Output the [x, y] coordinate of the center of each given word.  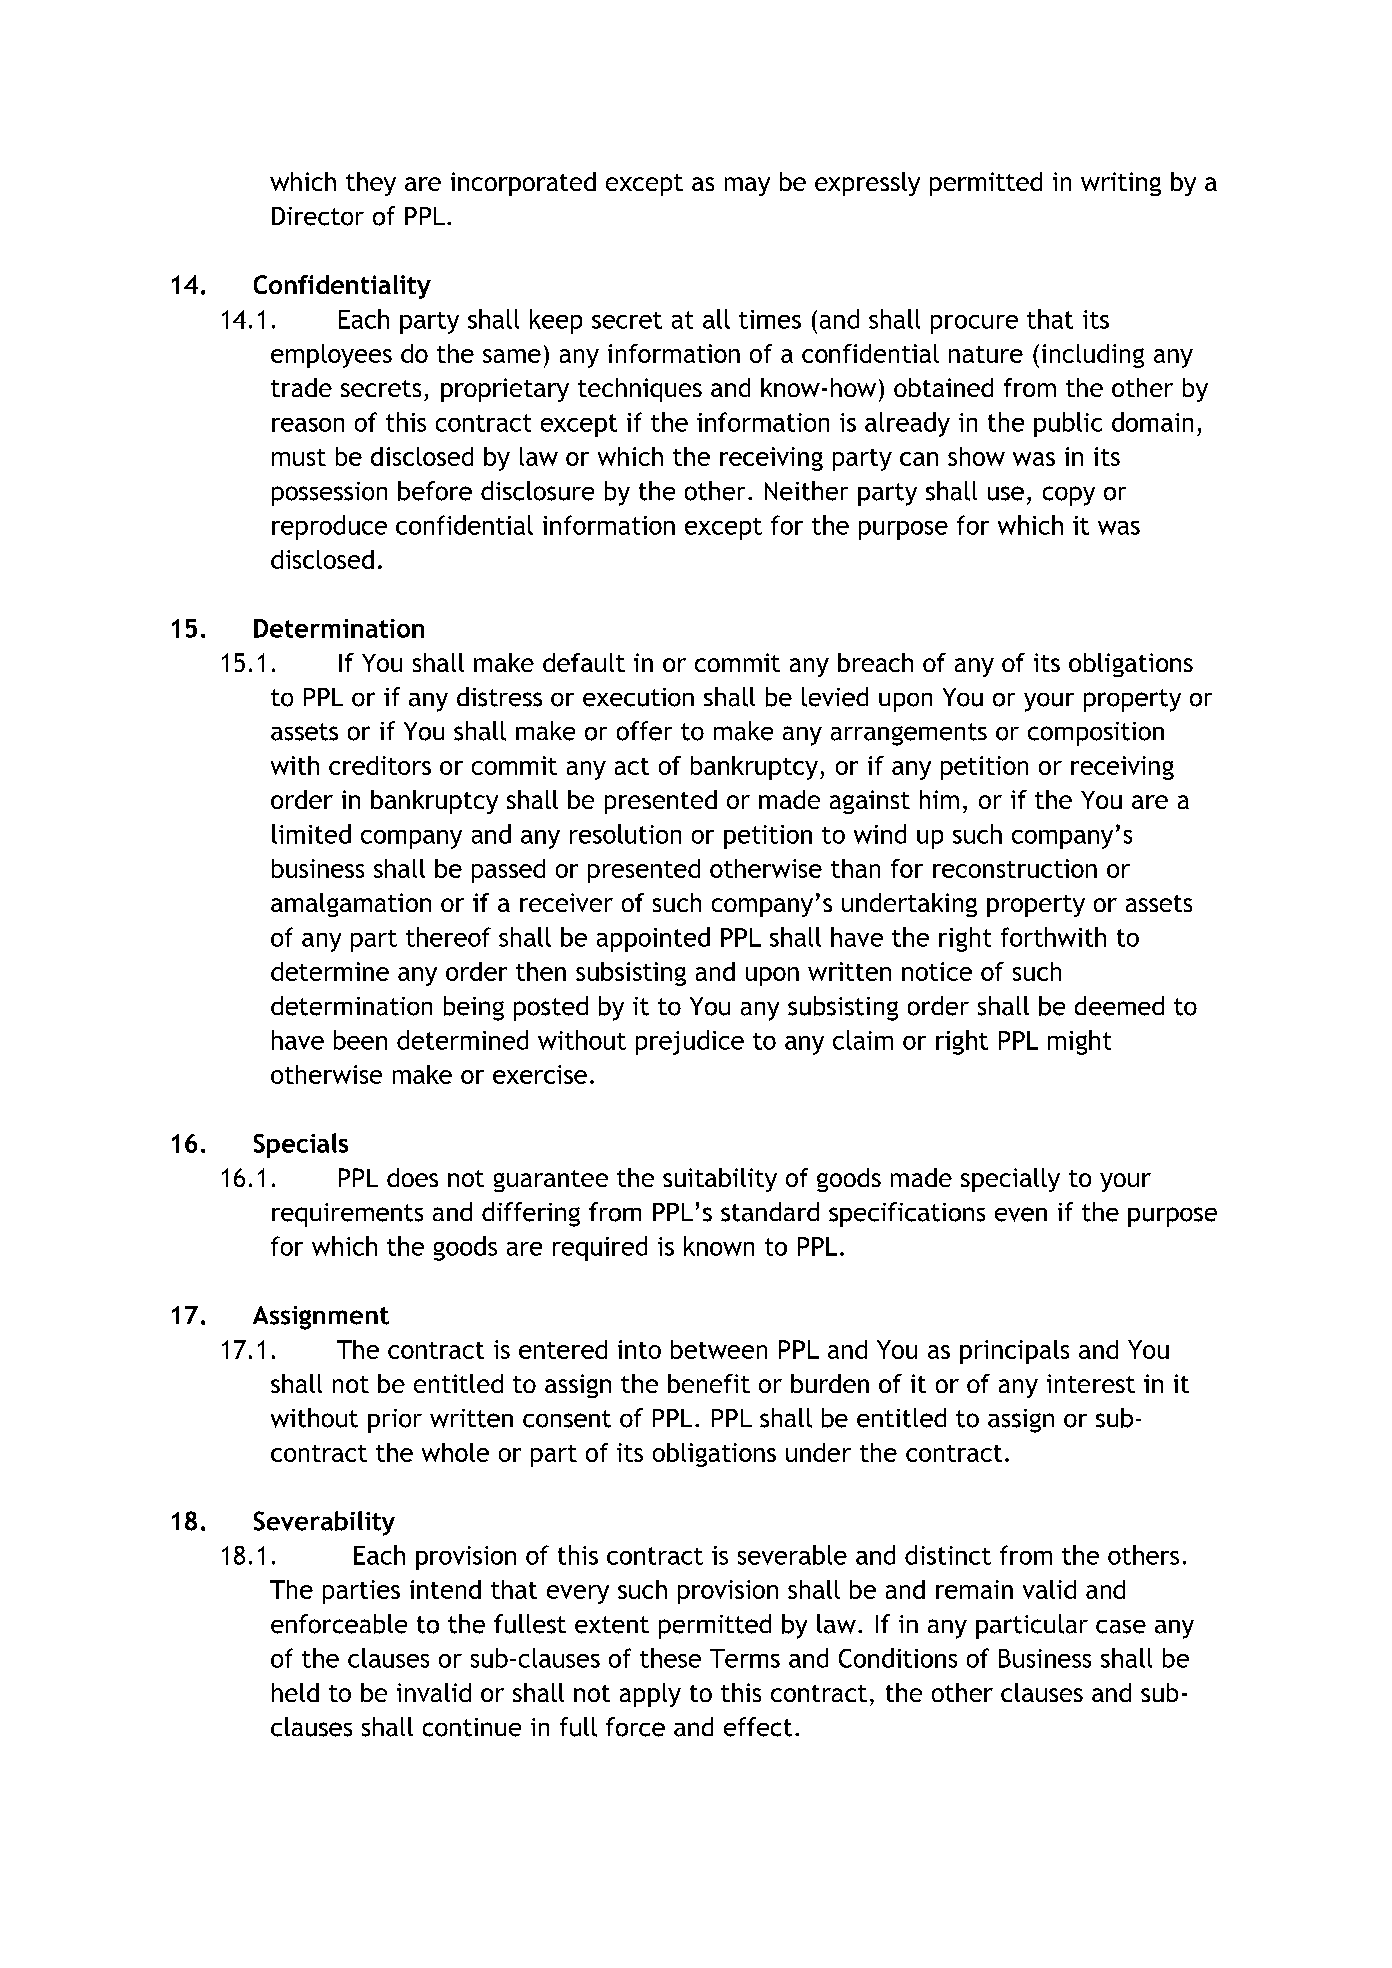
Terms [745, 1658]
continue [472, 1727]
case [1121, 1627]
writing [1121, 184]
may [747, 186]
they [371, 184]
